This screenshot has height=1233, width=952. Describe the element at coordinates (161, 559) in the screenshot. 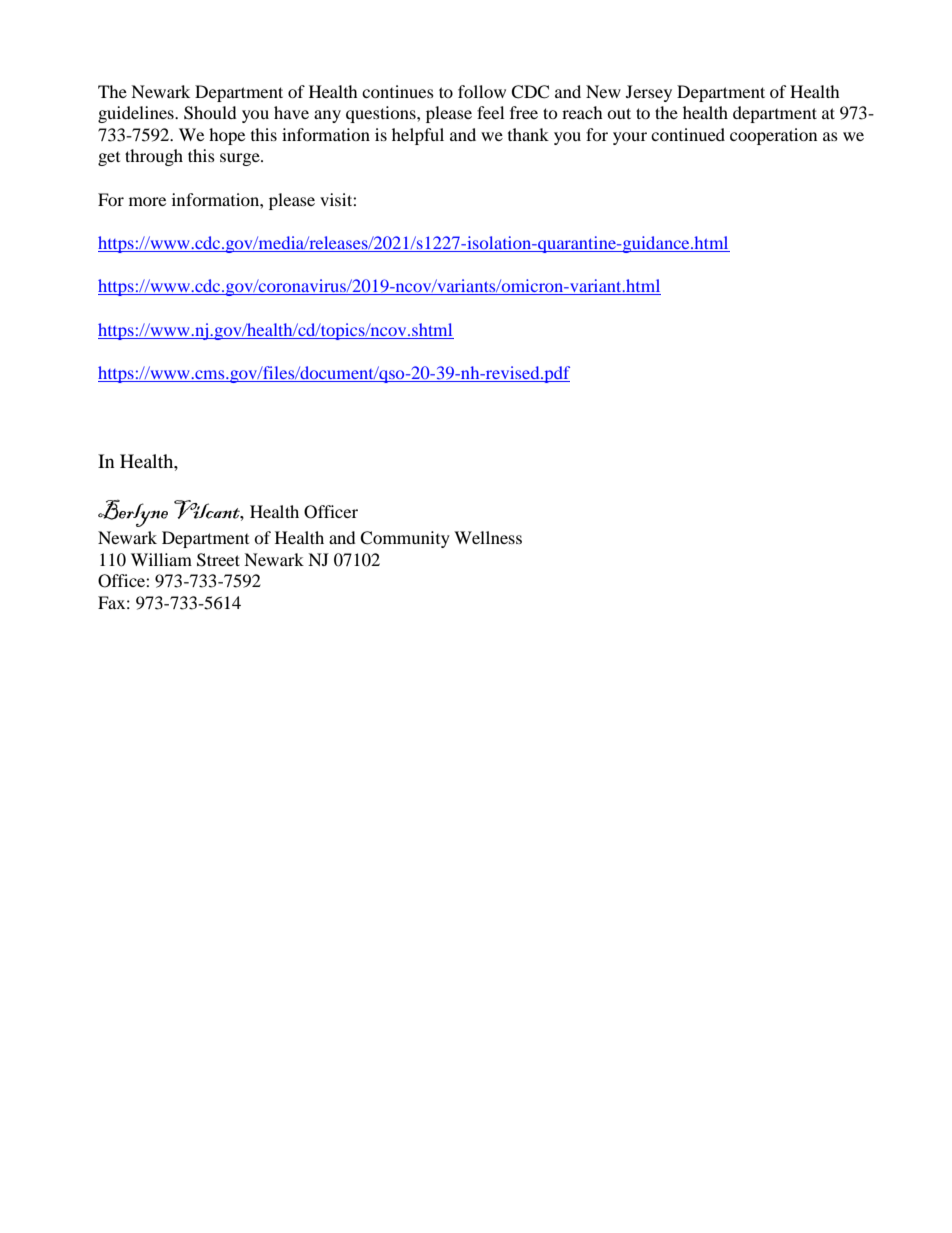

I see `William` at that location.
